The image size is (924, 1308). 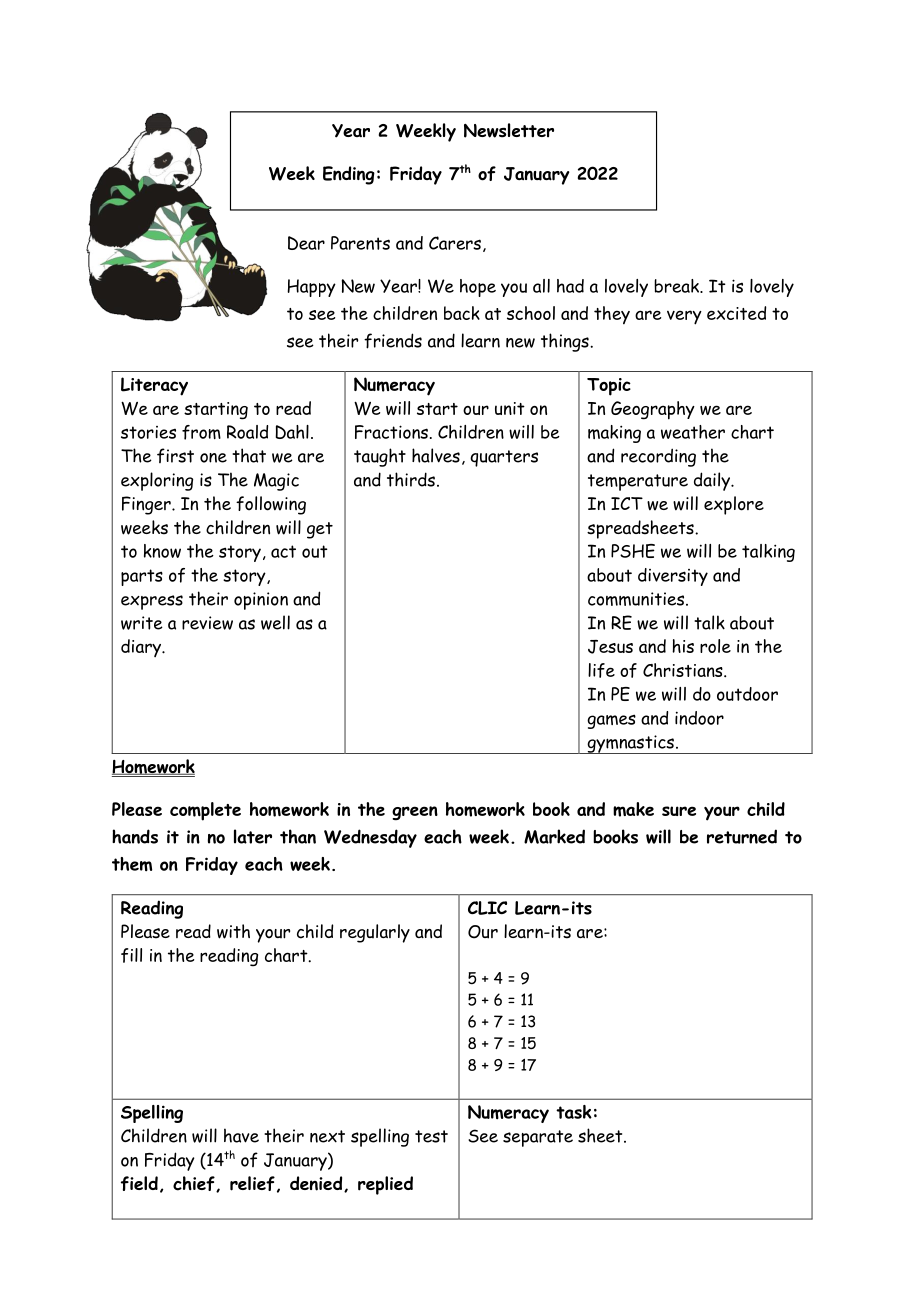 What do you see at coordinates (431, 1136) in the screenshot?
I see `test` at bounding box center [431, 1136].
